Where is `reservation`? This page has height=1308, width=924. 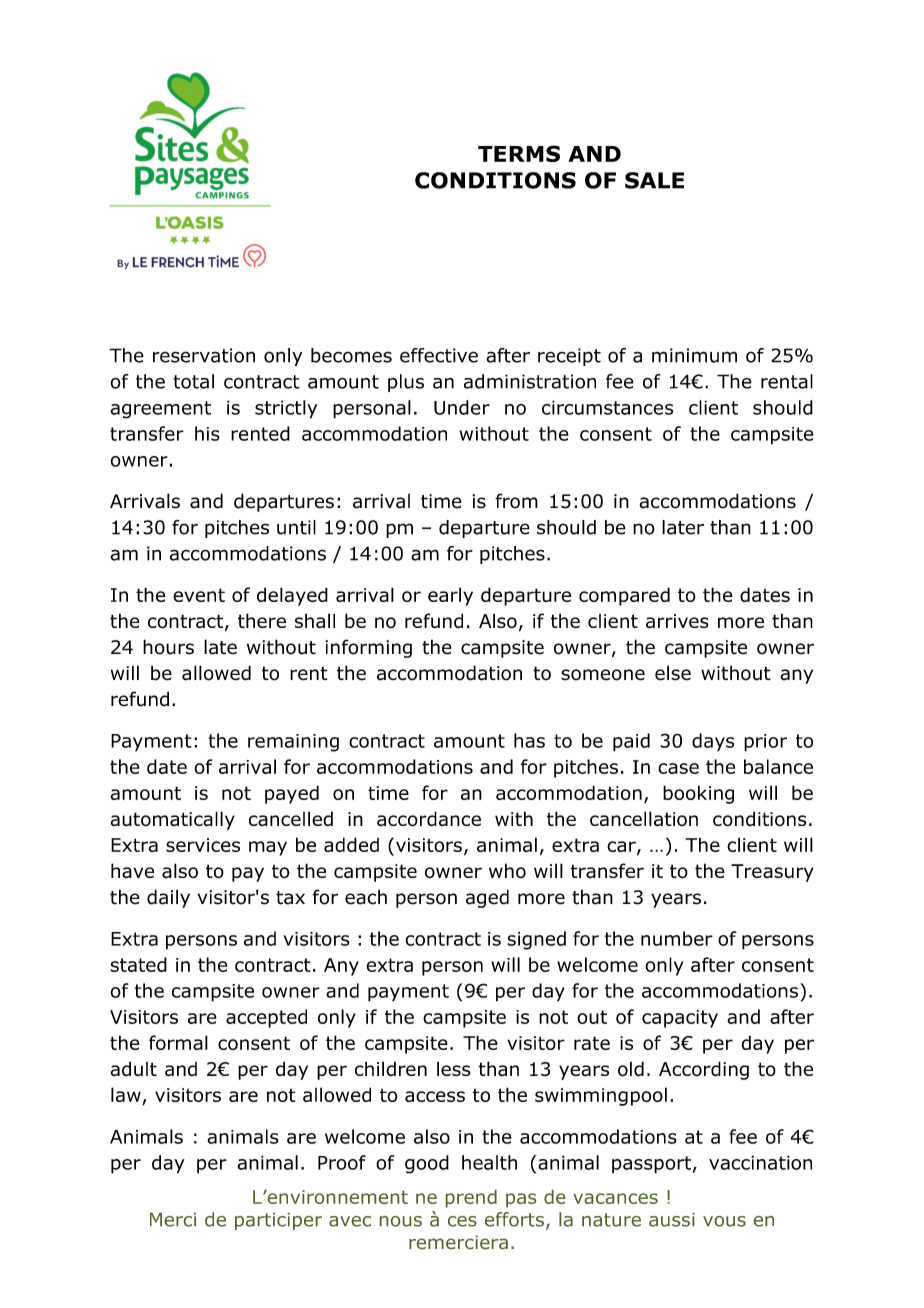 reservation is located at coordinates (204, 355).
